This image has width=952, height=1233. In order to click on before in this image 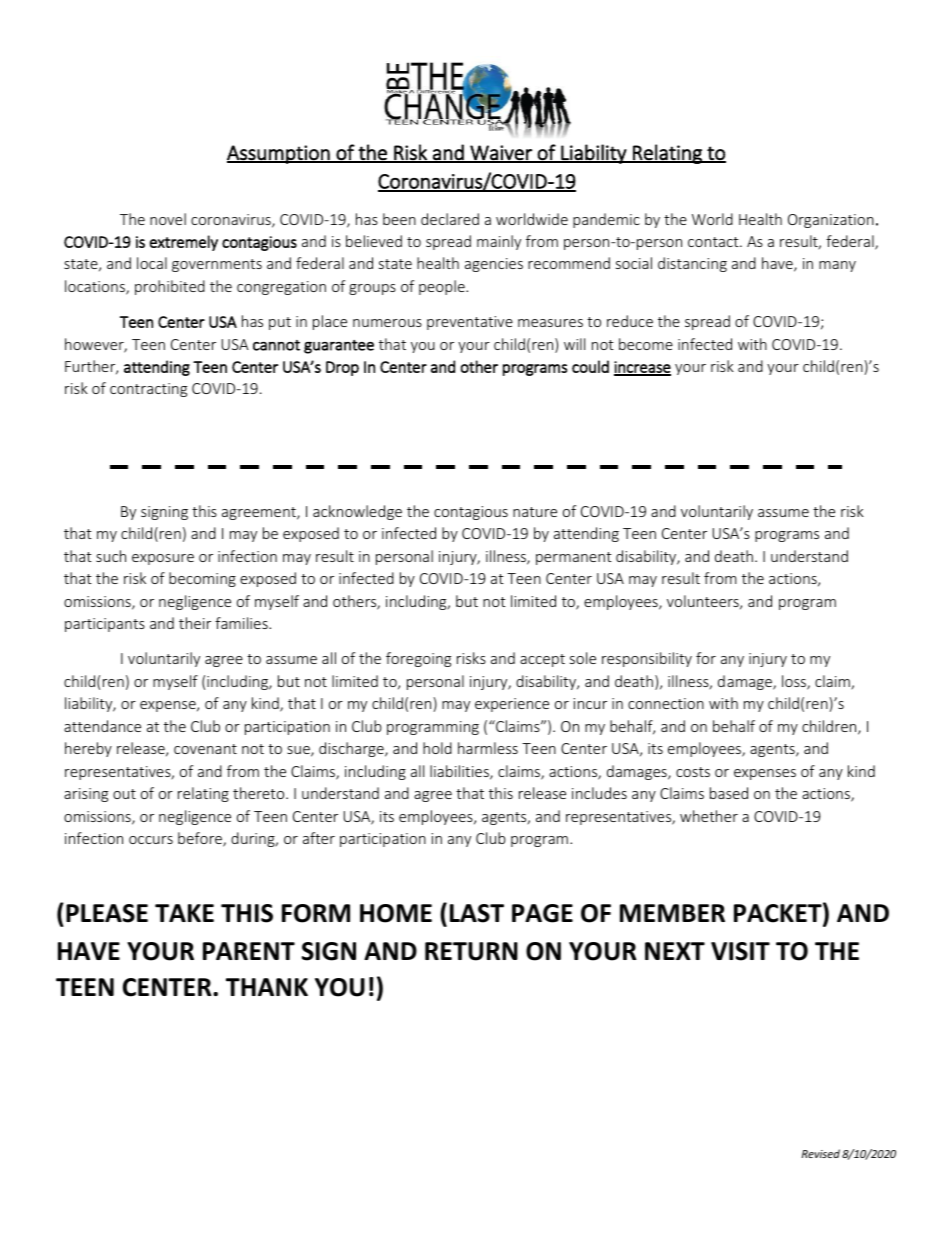, I will do `click(201, 839)`.
